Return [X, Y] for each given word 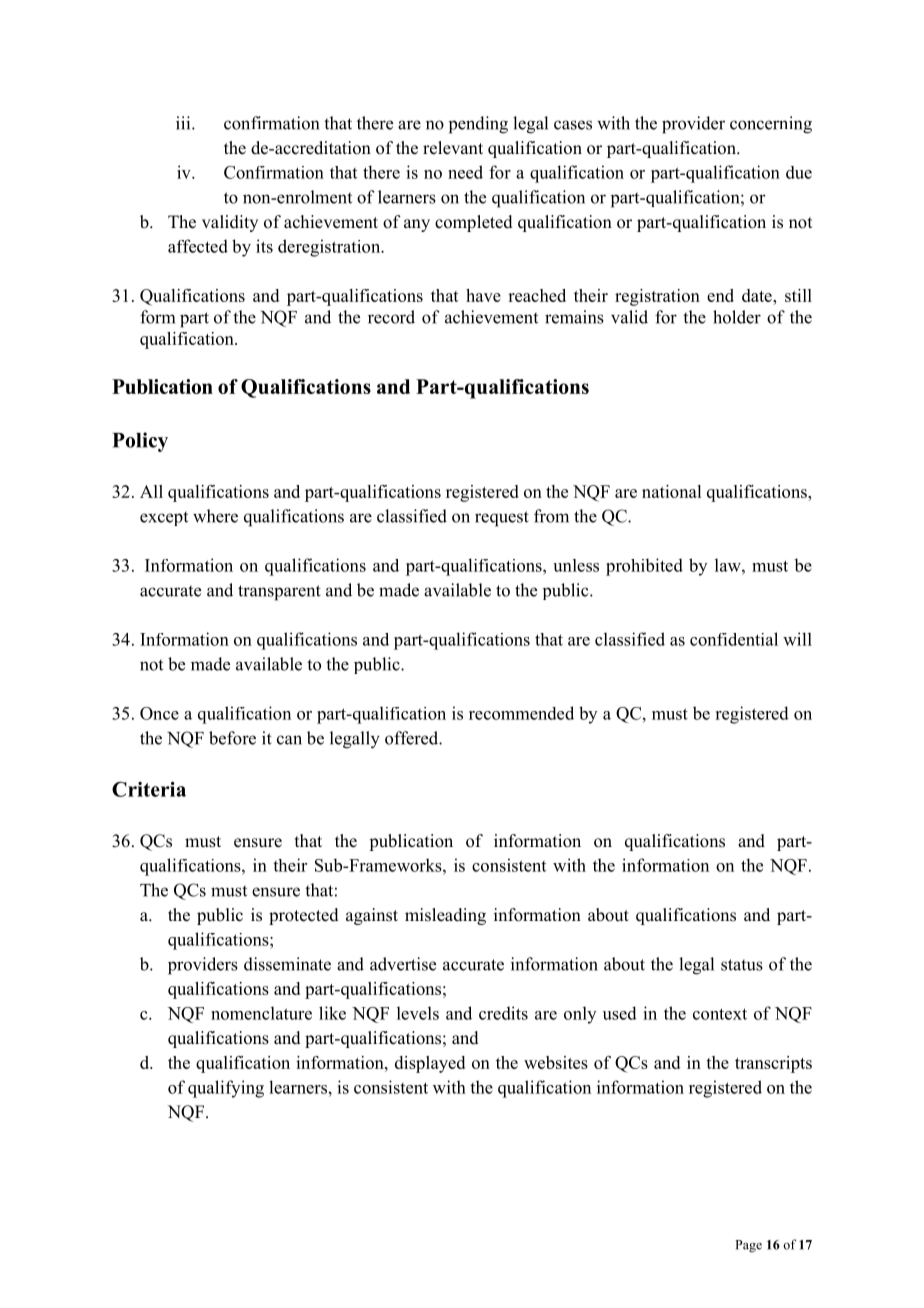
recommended [521, 713]
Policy [140, 442]
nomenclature [261, 1013]
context [720, 1014]
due [799, 172]
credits [503, 1013]
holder [737, 317]
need [465, 172]
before [232, 738]
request [502, 519]
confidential [734, 639]
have [483, 295]
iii [184, 123]
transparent [279, 593]
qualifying [226, 1089]
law [729, 565]
